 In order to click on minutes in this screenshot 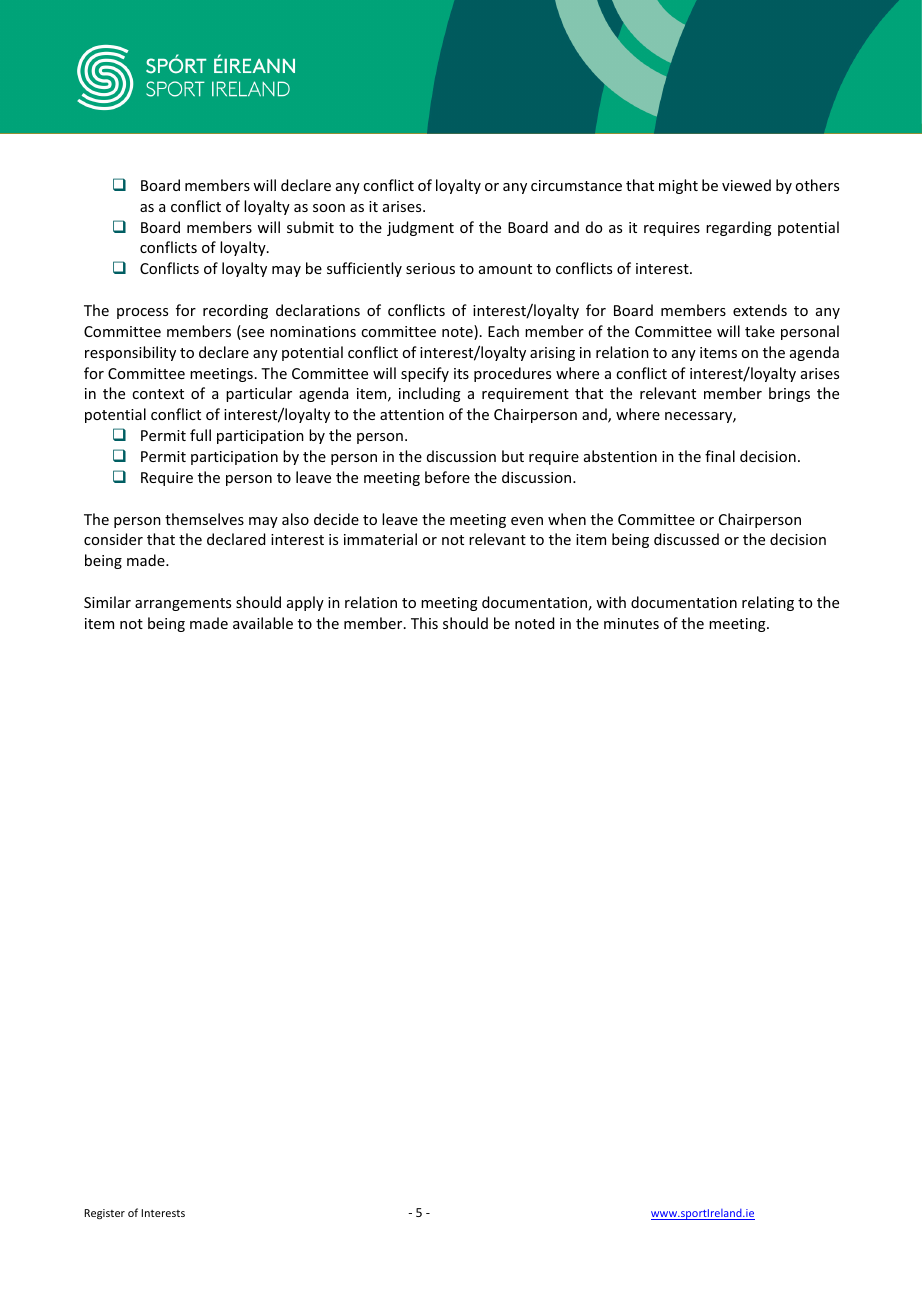, I will do `click(631, 623)`.
